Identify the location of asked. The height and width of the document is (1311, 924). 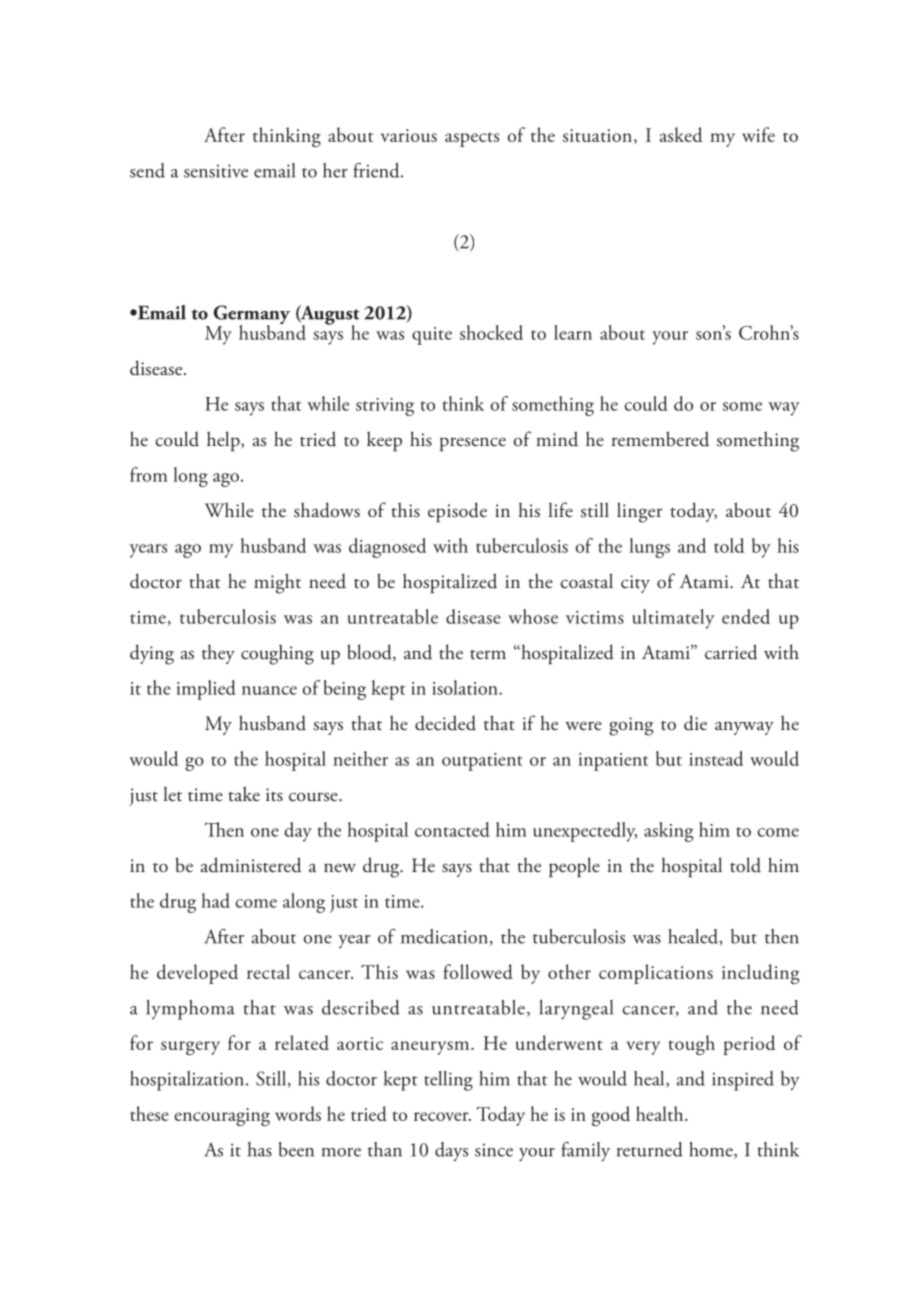
(681, 134).
